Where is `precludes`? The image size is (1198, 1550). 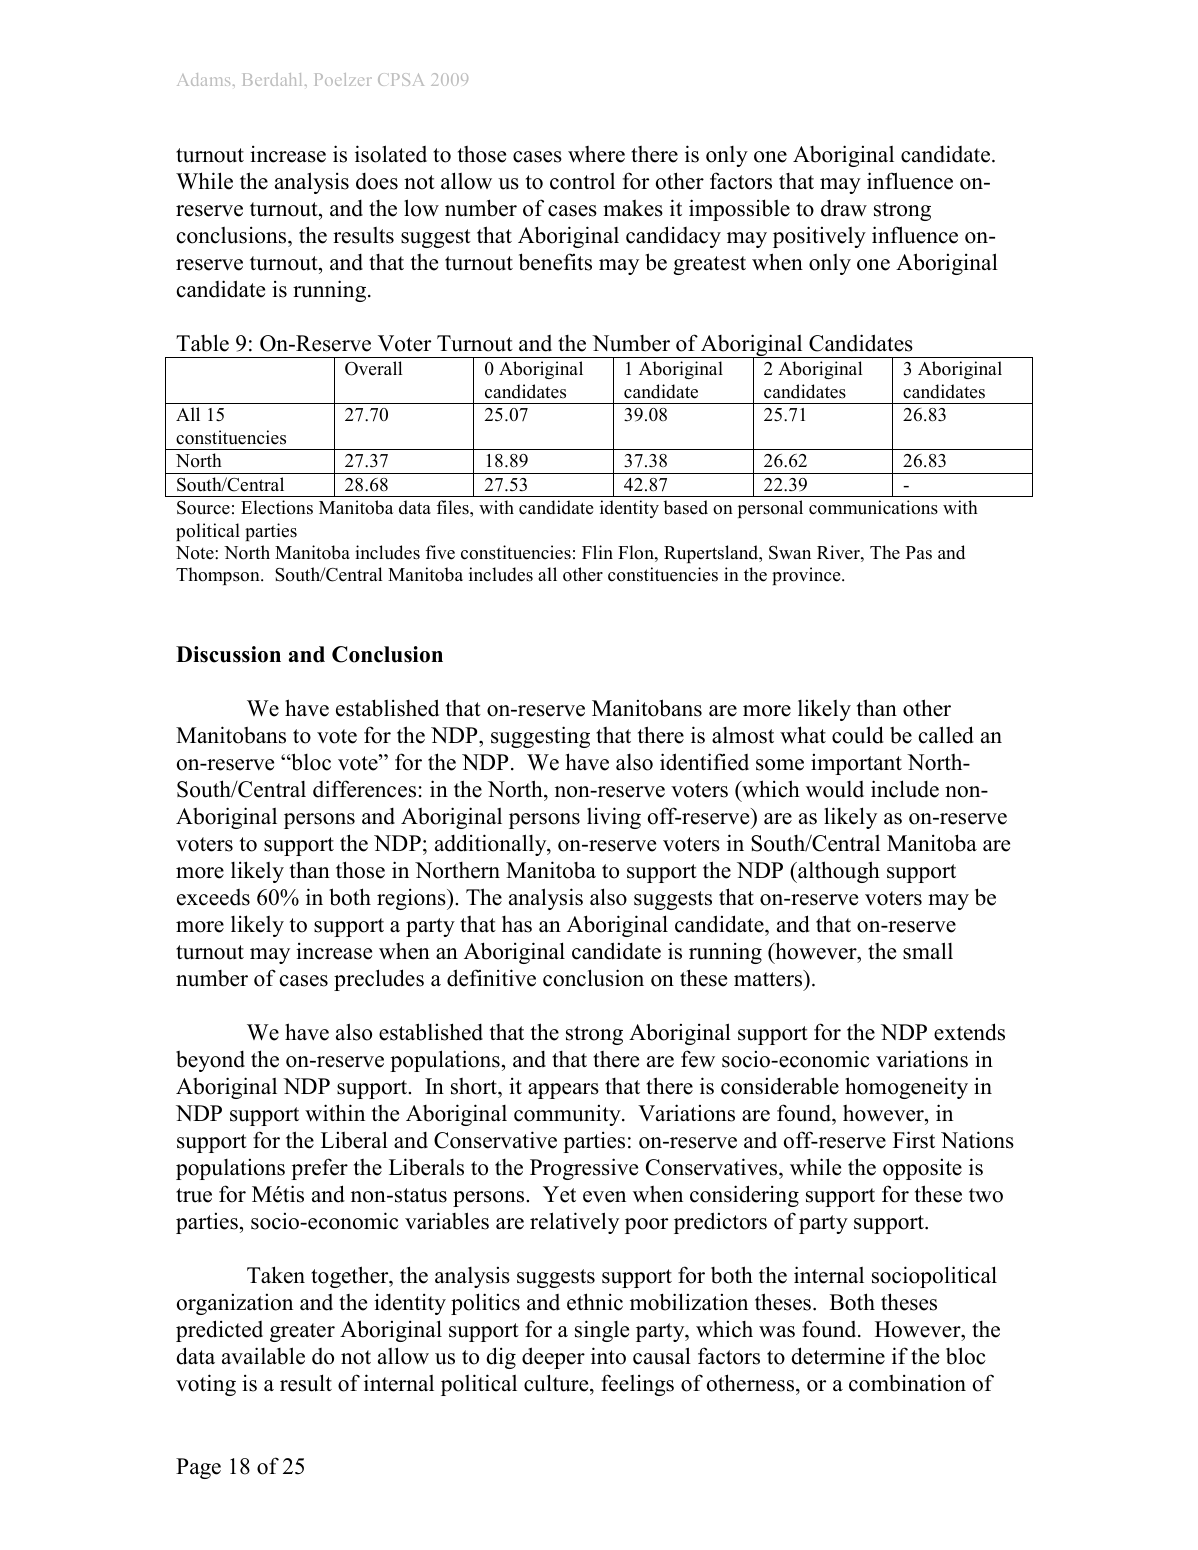 precludes is located at coordinates (379, 980).
